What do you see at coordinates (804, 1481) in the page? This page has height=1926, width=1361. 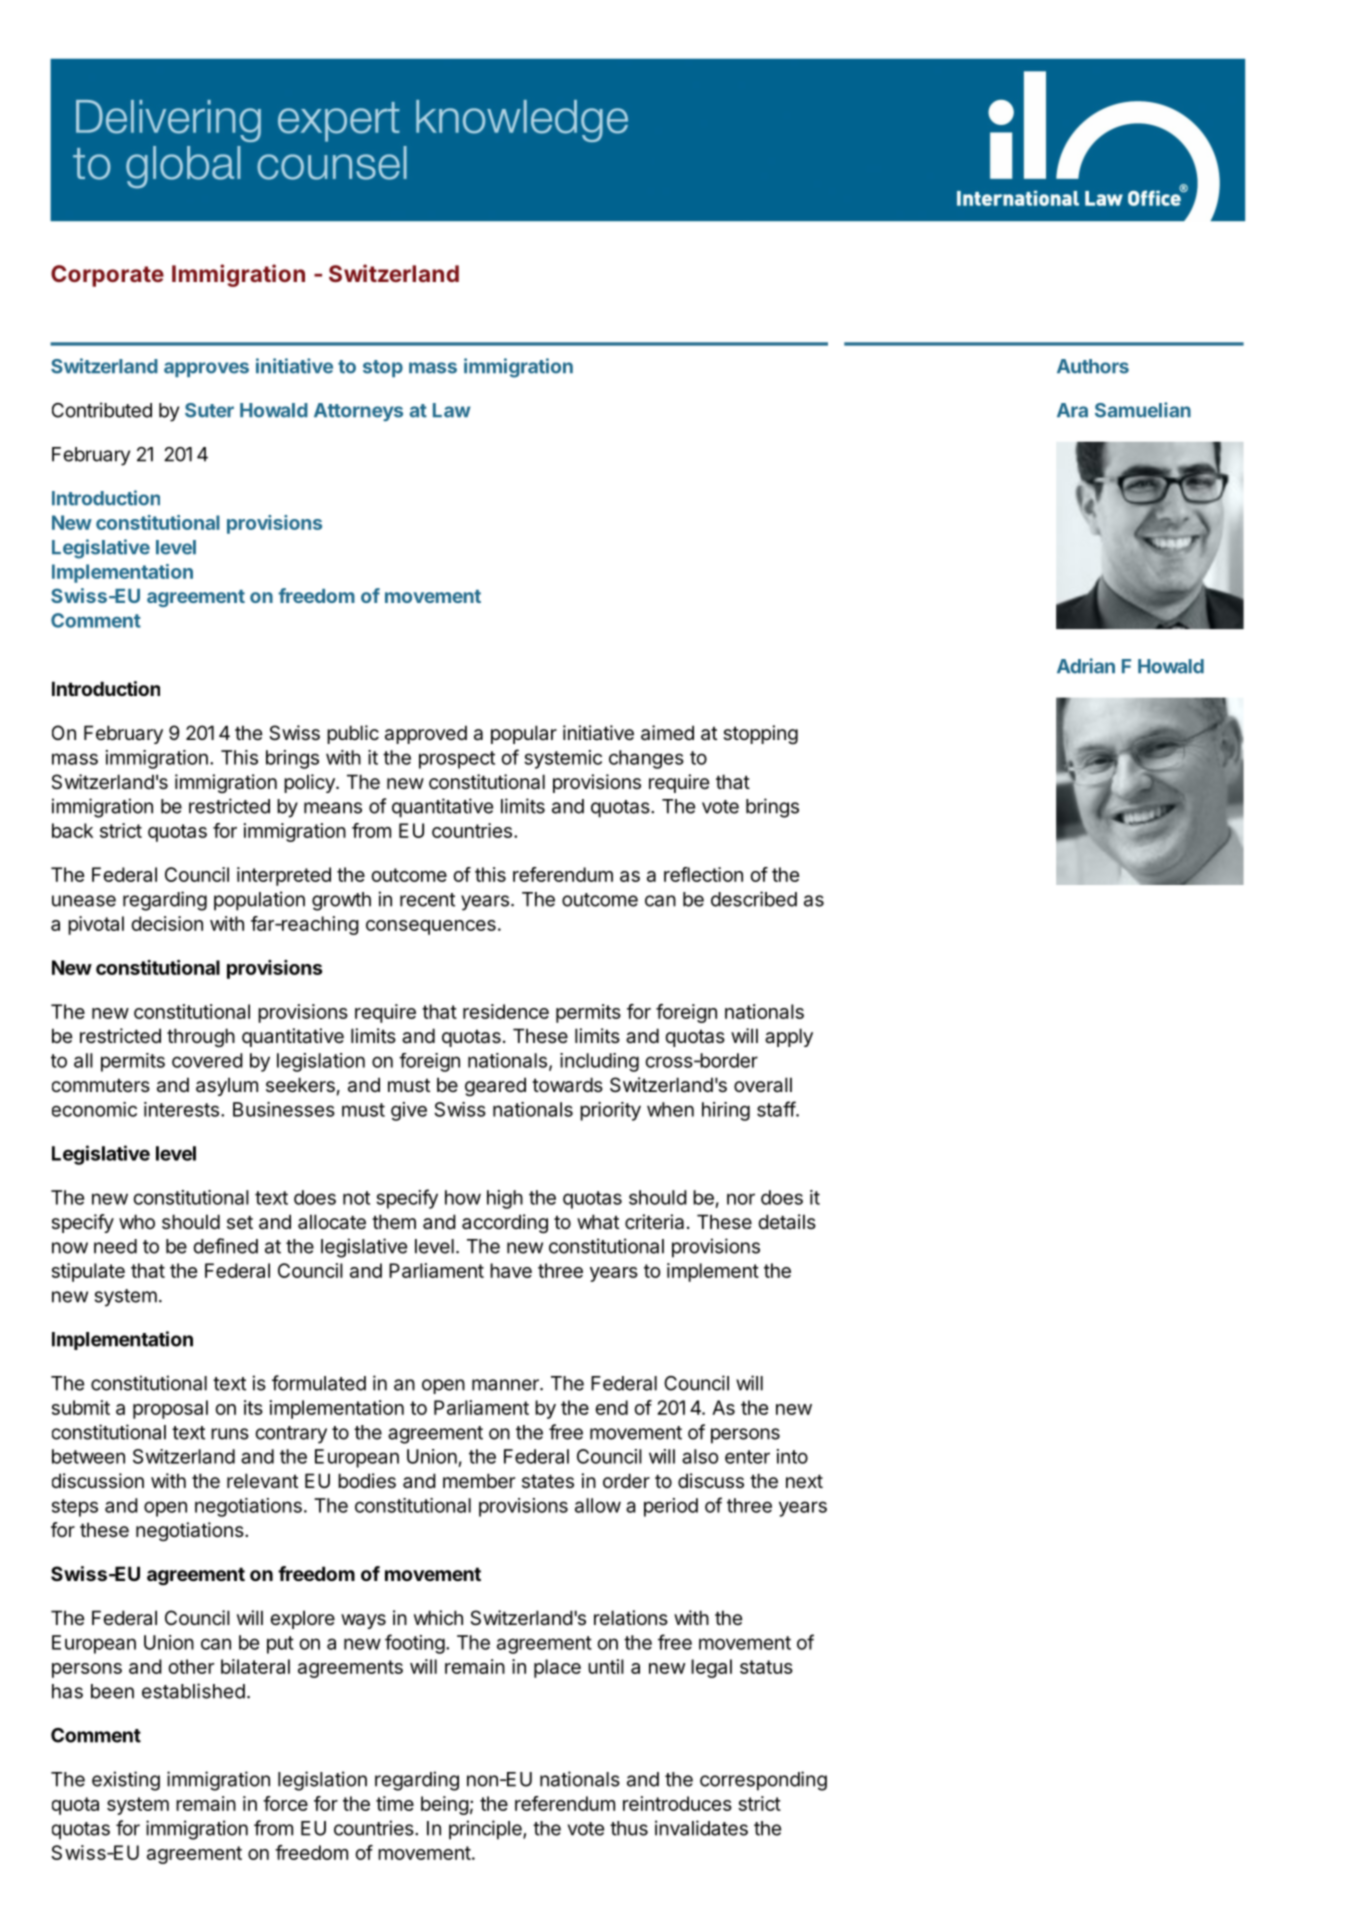 I see `next` at bounding box center [804, 1481].
